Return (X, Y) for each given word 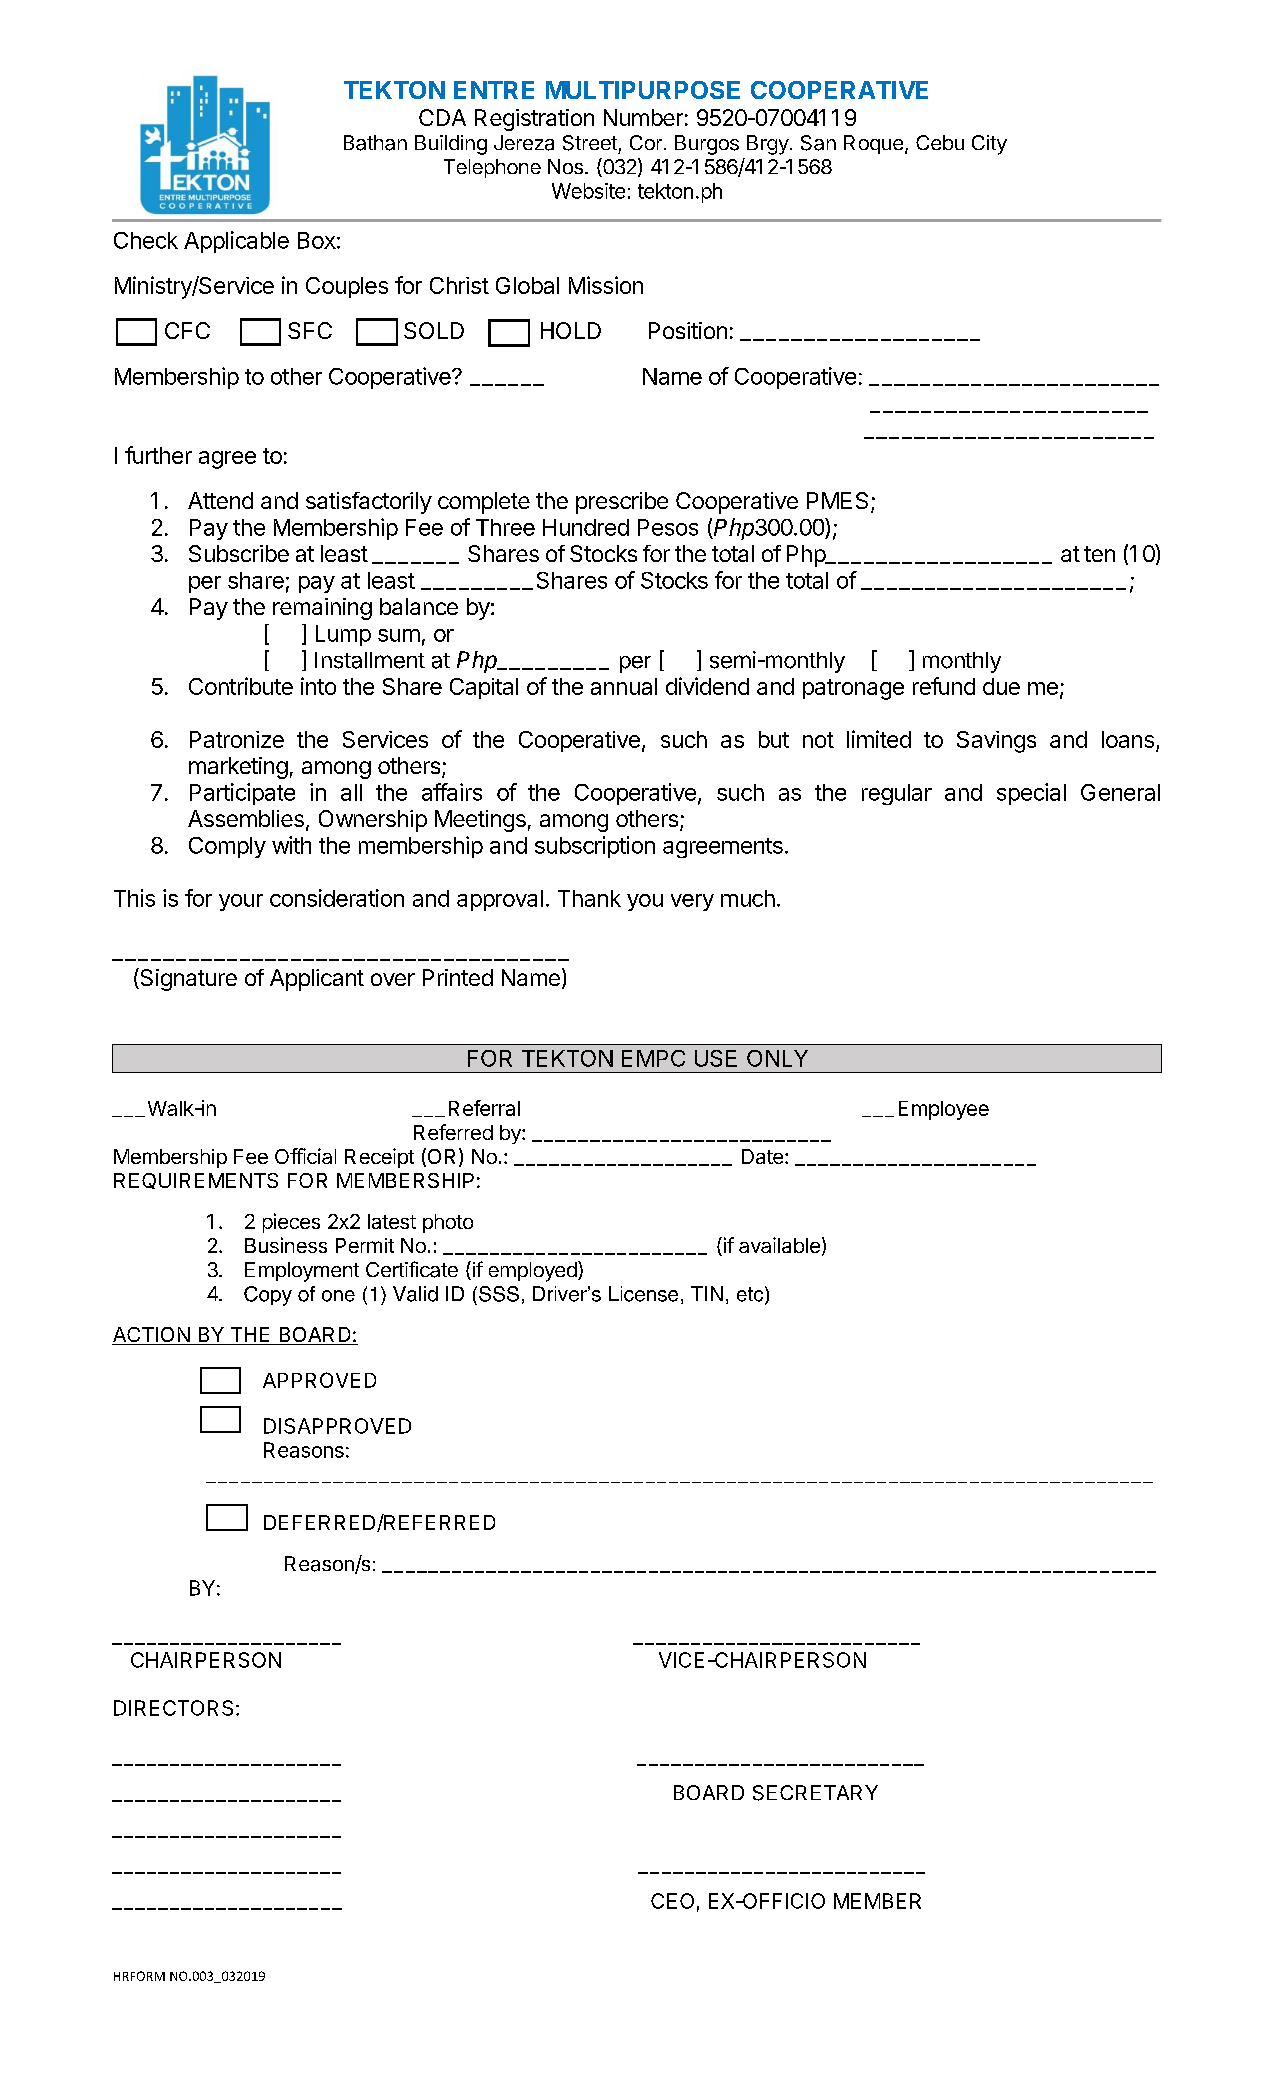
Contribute (241, 686)
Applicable (236, 242)
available (779, 1245)
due (1001, 686)
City (989, 145)
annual (624, 686)
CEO (672, 1901)
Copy (268, 1296)
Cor (646, 142)
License (643, 1294)
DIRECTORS (173, 1708)
